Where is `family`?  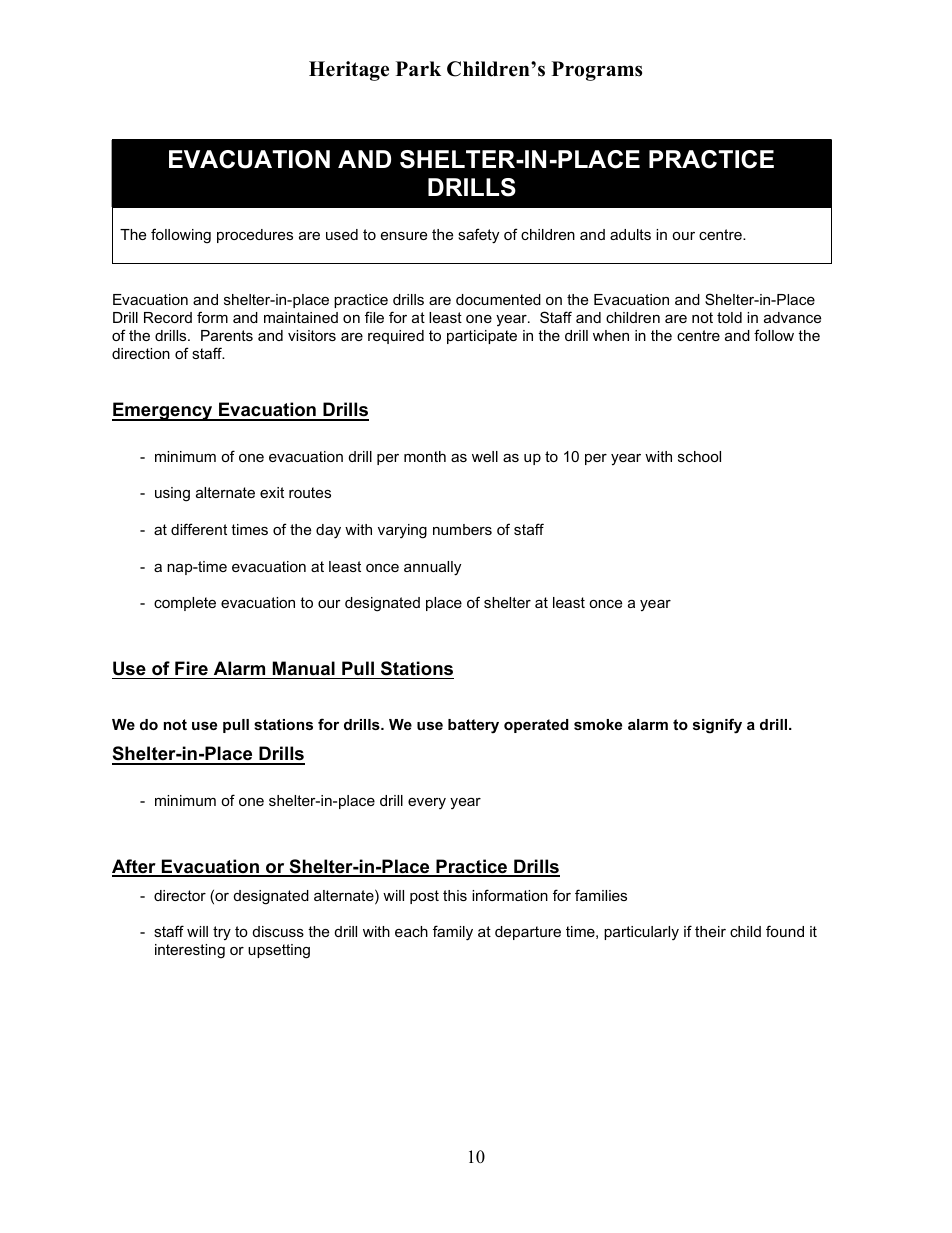
family is located at coordinates (453, 933).
